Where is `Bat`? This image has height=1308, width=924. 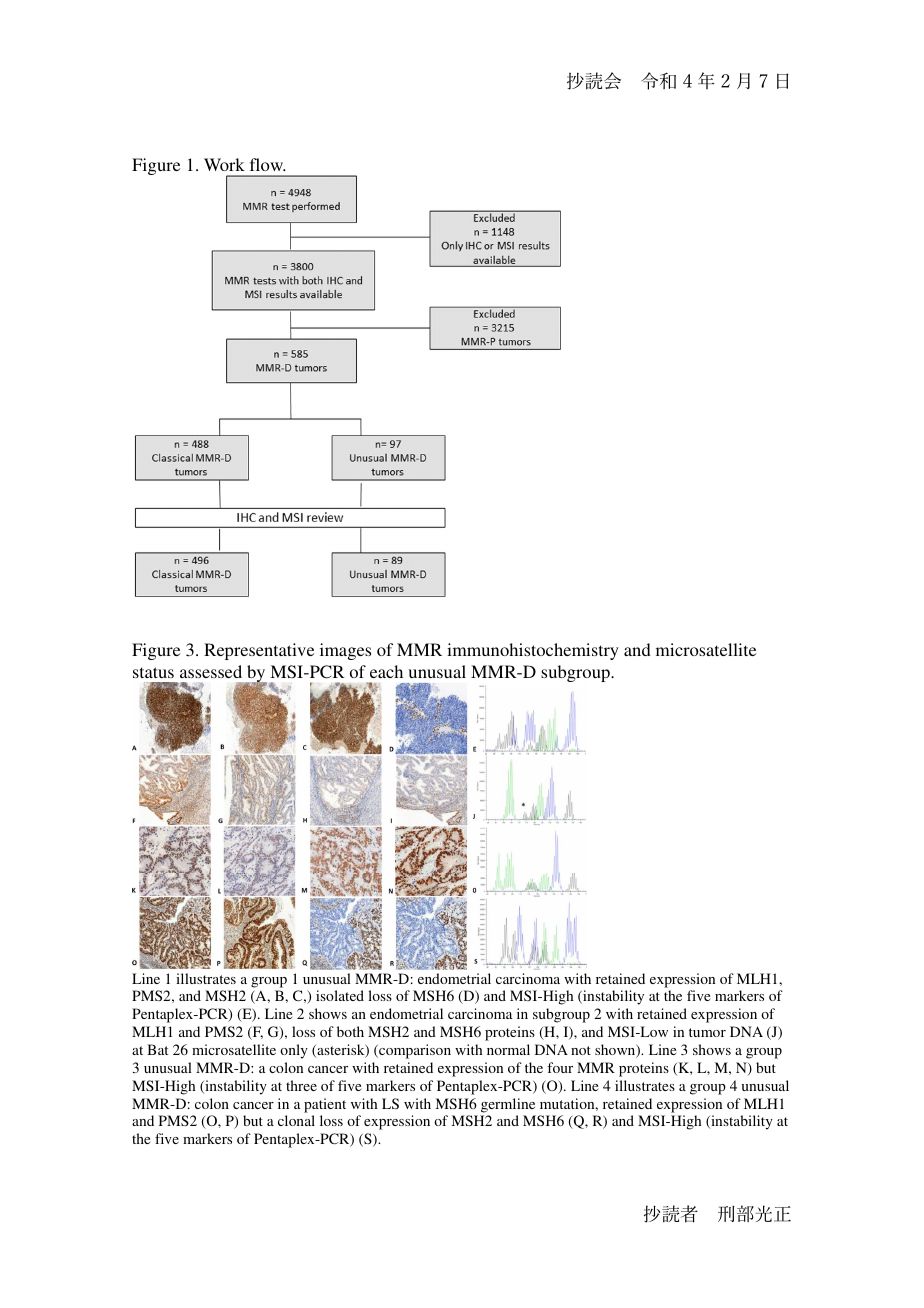
Bat is located at coordinates (157, 1049).
